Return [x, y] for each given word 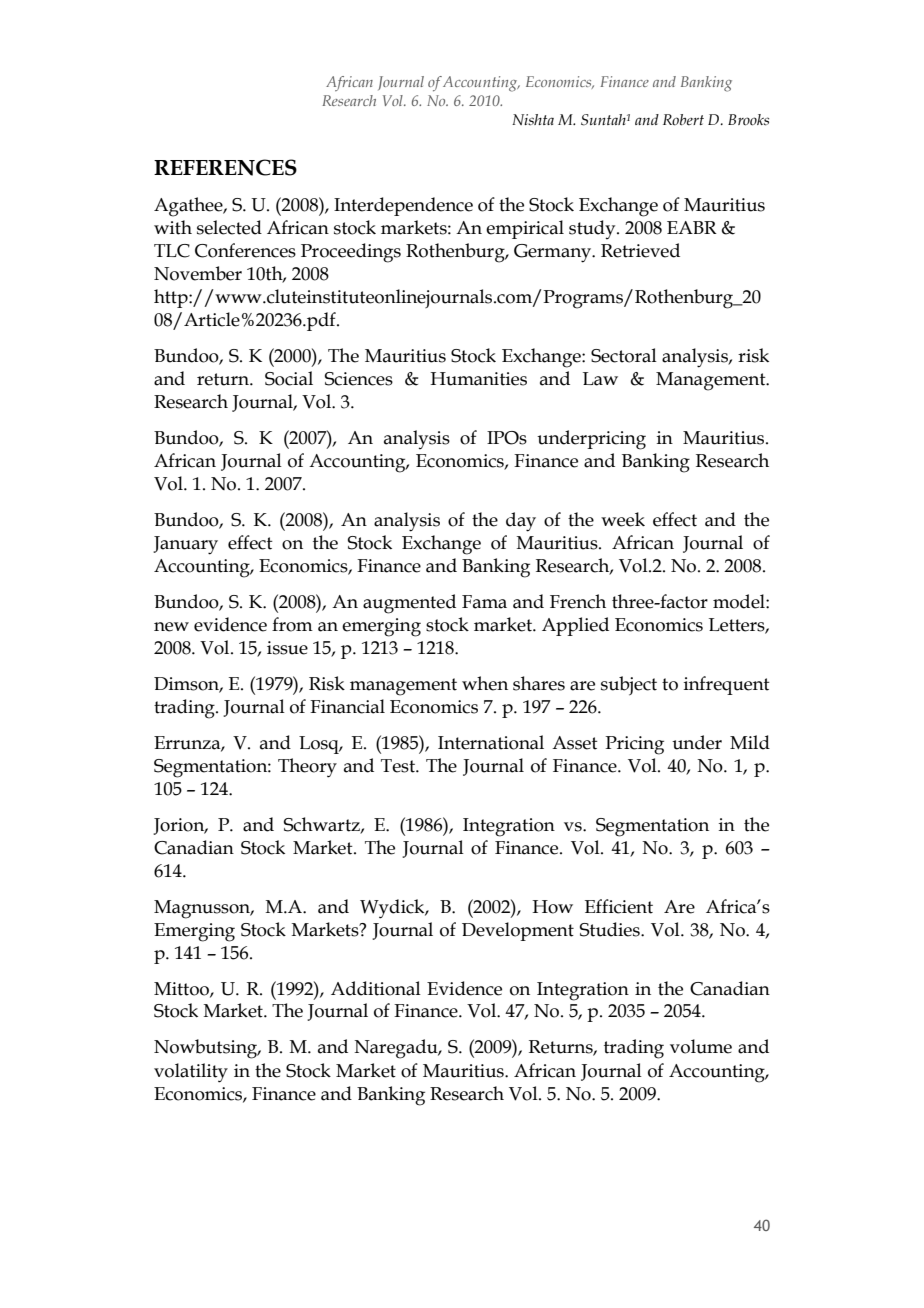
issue [287, 648]
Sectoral [624, 355]
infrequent [727, 685]
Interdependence [403, 206]
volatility [191, 1073]
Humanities [478, 379]
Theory [307, 768]
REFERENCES [225, 167]
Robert [683, 120]
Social [289, 378]
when [485, 683]
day [521, 522]
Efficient [619, 906]
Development [518, 931]
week [623, 519]
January [185, 545]
